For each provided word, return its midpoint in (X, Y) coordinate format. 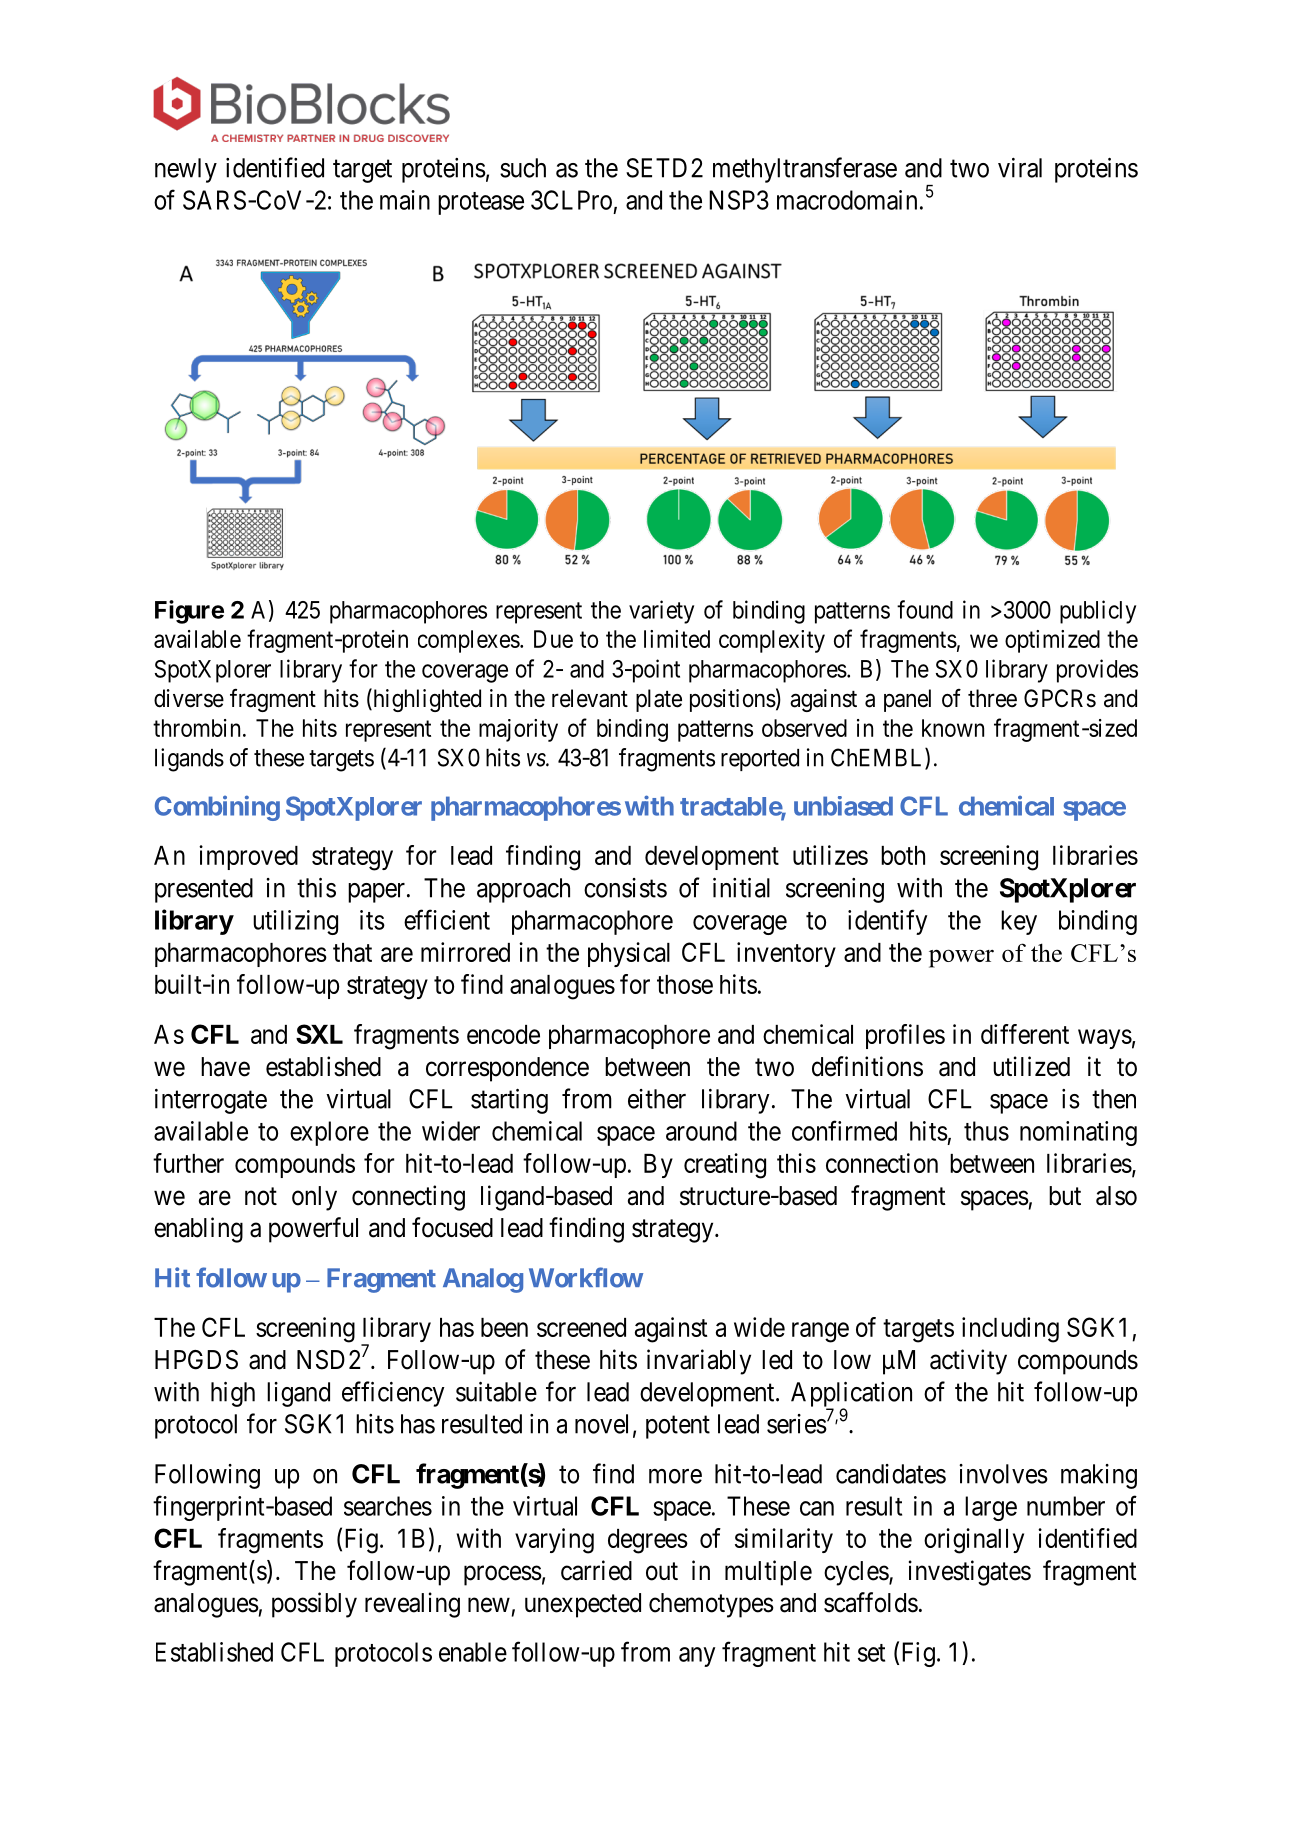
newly (186, 170)
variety (661, 612)
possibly (314, 1605)
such (523, 168)
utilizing (295, 922)
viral (1020, 168)
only (314, 1198)
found (925, 609)
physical (629, 954)
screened (581, 1327)
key (1019, 922)
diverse (189, 698)
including (1010, 1330)
